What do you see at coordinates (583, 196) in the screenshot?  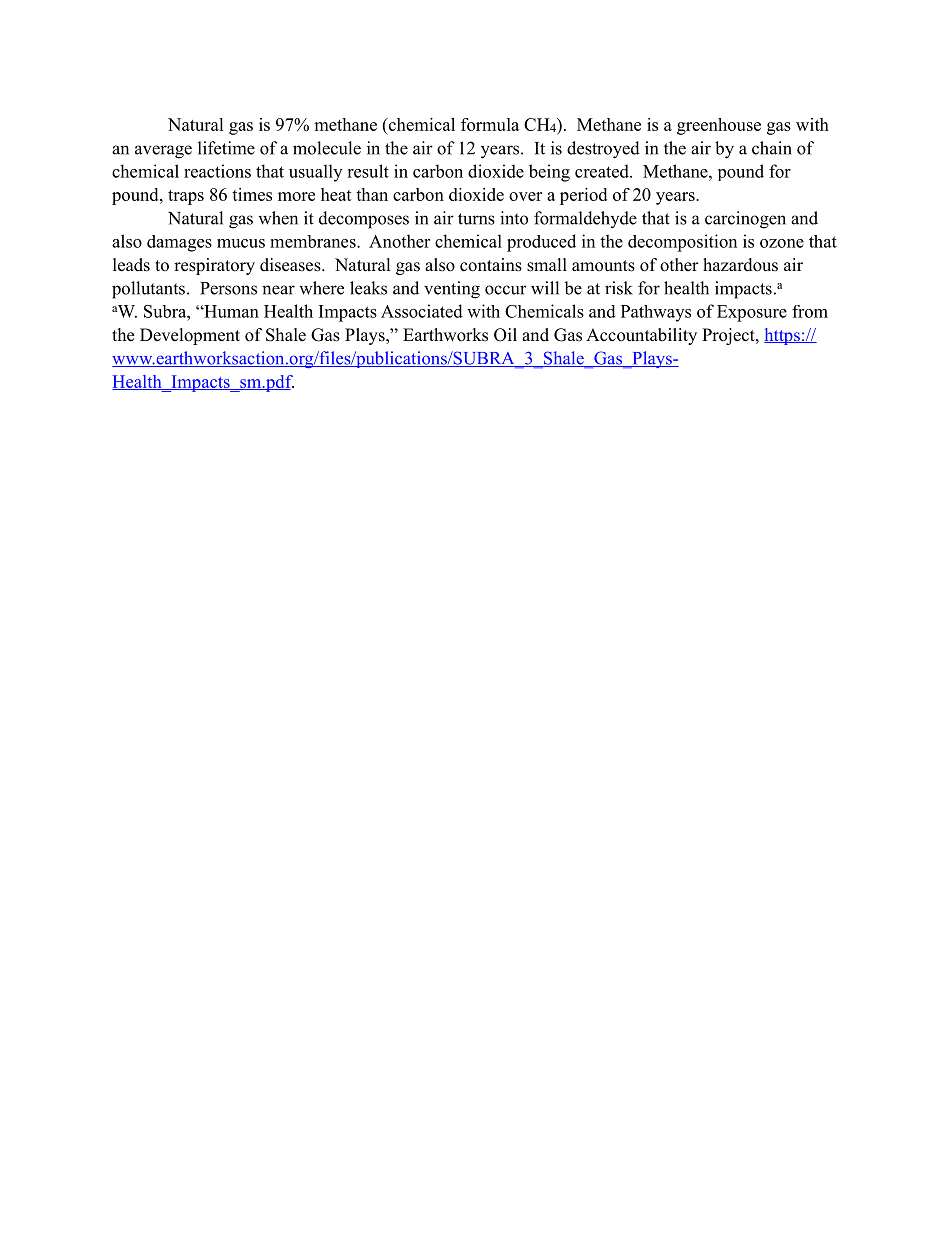 I see `period` at bounding box center [583, 196].
